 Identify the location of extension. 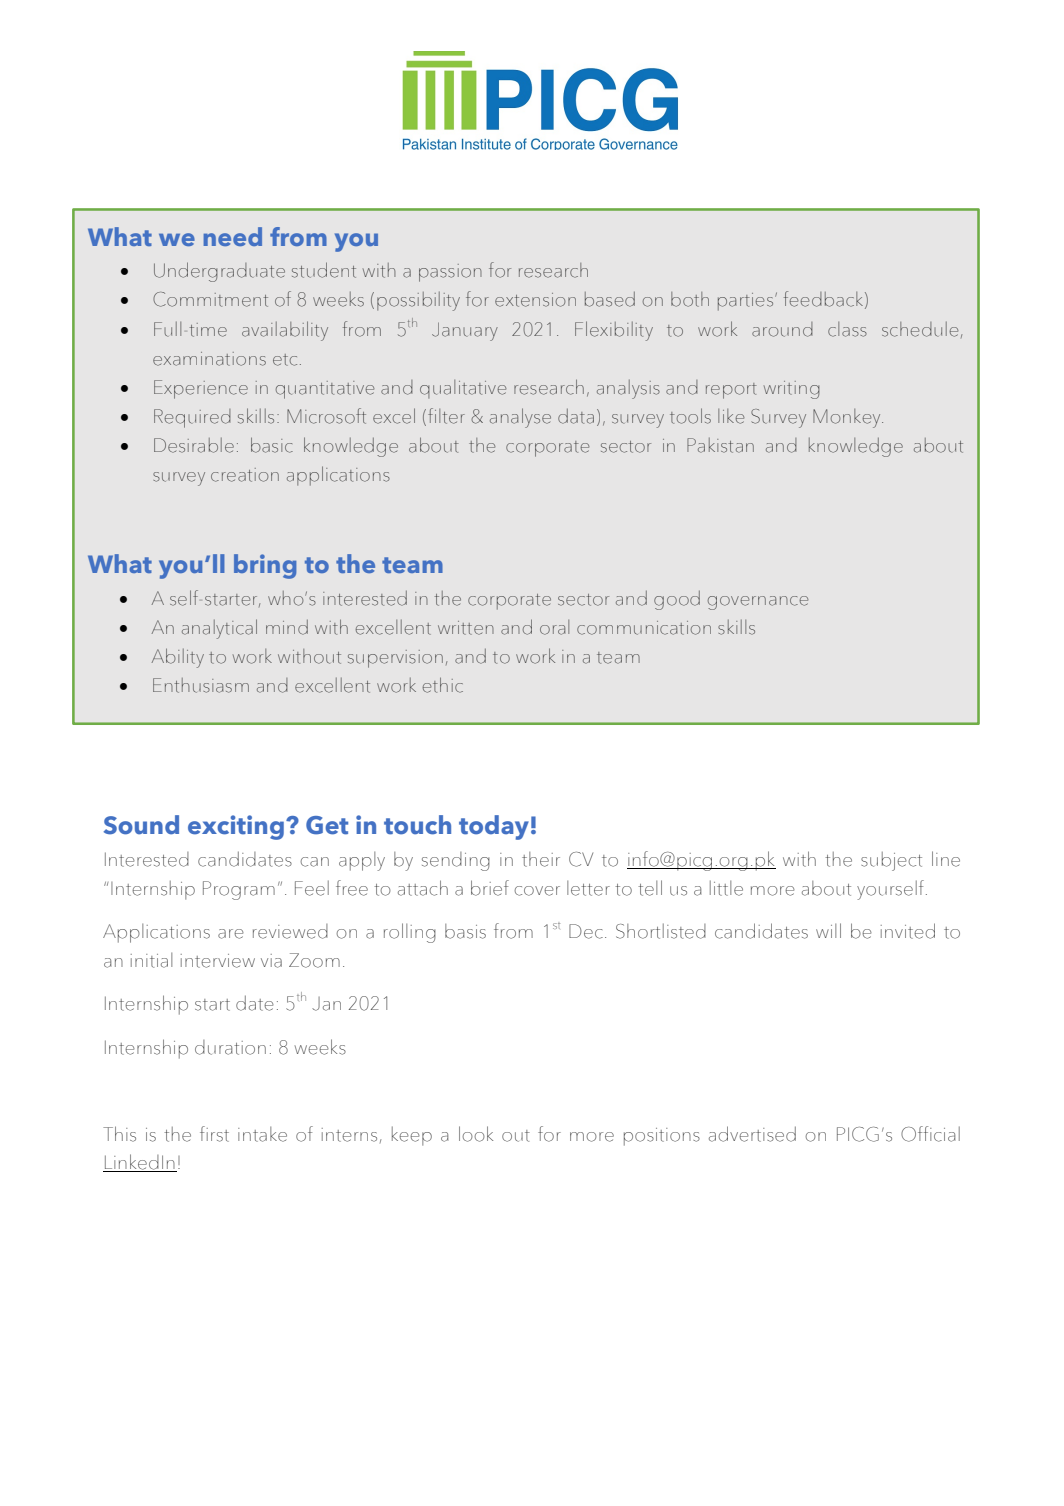
(535, 300).
